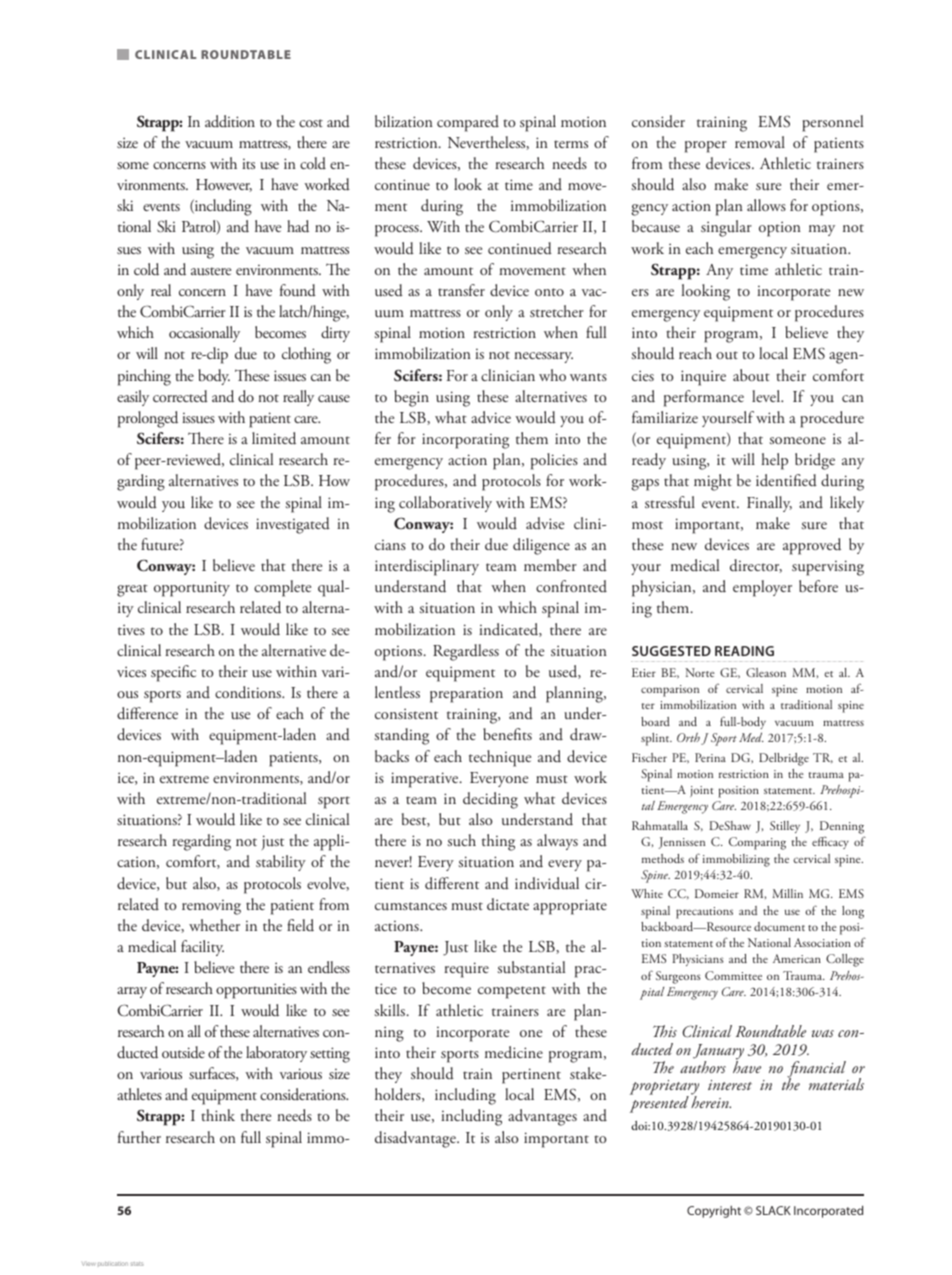 The height and width of the image is (1275, 952). I want to click on Gleason, so click(766, 672).
